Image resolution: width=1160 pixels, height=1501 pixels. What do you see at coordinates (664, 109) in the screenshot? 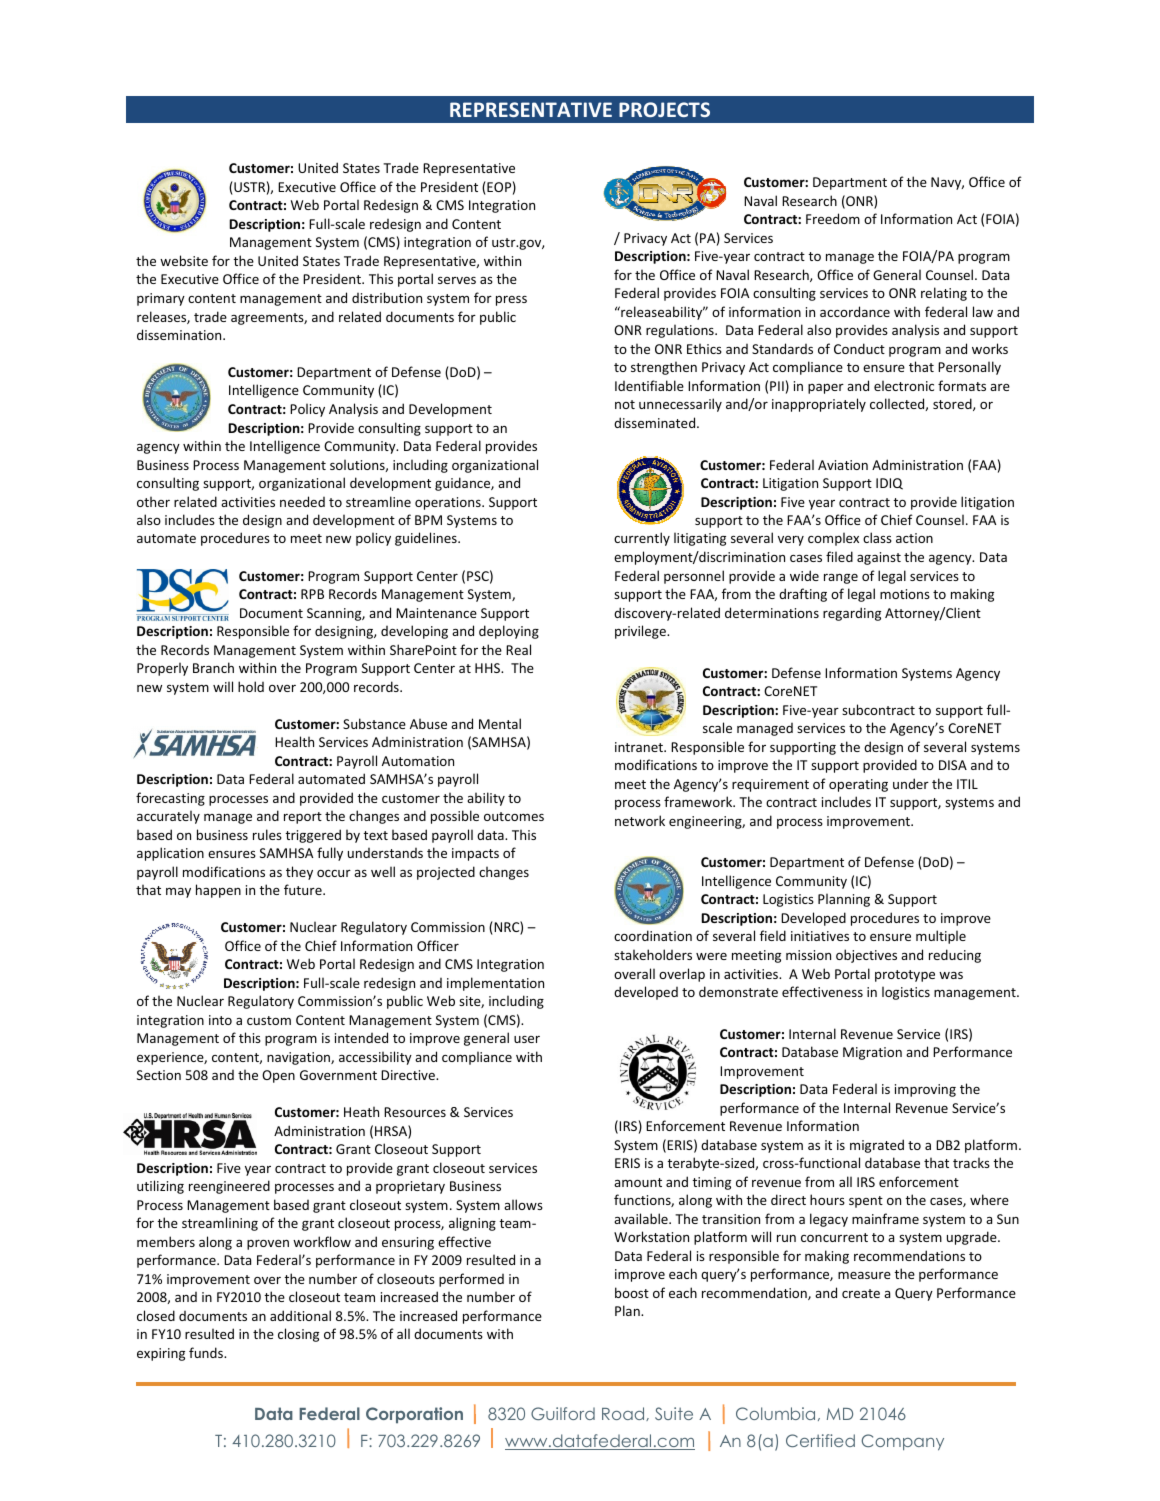
I see `PROJECTS` at bounding box center [664, 109].
